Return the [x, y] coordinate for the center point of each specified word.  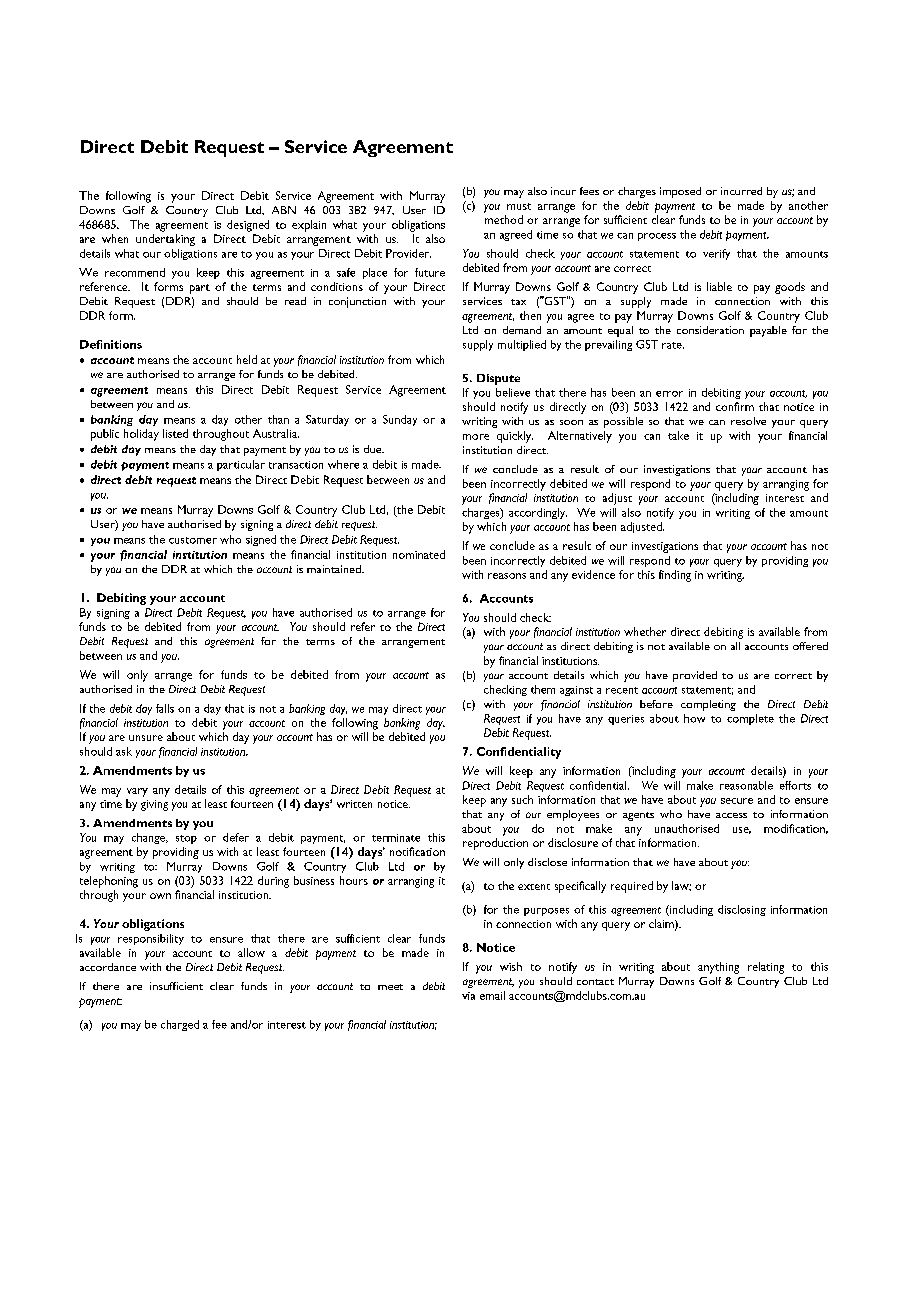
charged [180, 1025]
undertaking [165, 240]
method [504, 219]
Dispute [498, 379]
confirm [735, 406]
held [247, 359]
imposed [680, 192]
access [731, 815]
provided [695, 676]
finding [675, 576]
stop [186, 839]
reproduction [495, 844]
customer [193, 540]
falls [165, 708]
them [543, 689]
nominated [419, 554]
